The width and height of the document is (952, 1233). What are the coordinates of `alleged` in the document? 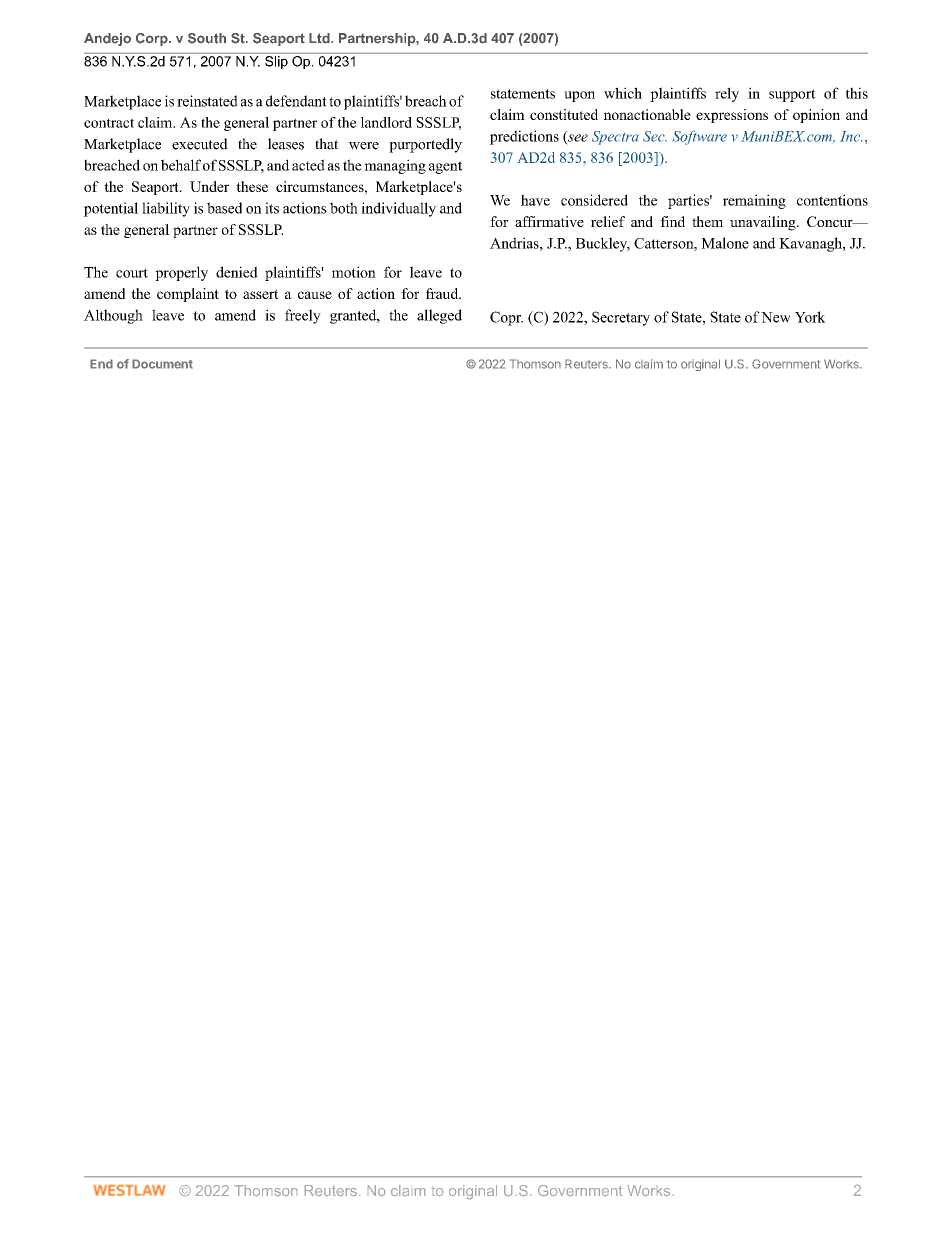 It's located at (439, 316).
